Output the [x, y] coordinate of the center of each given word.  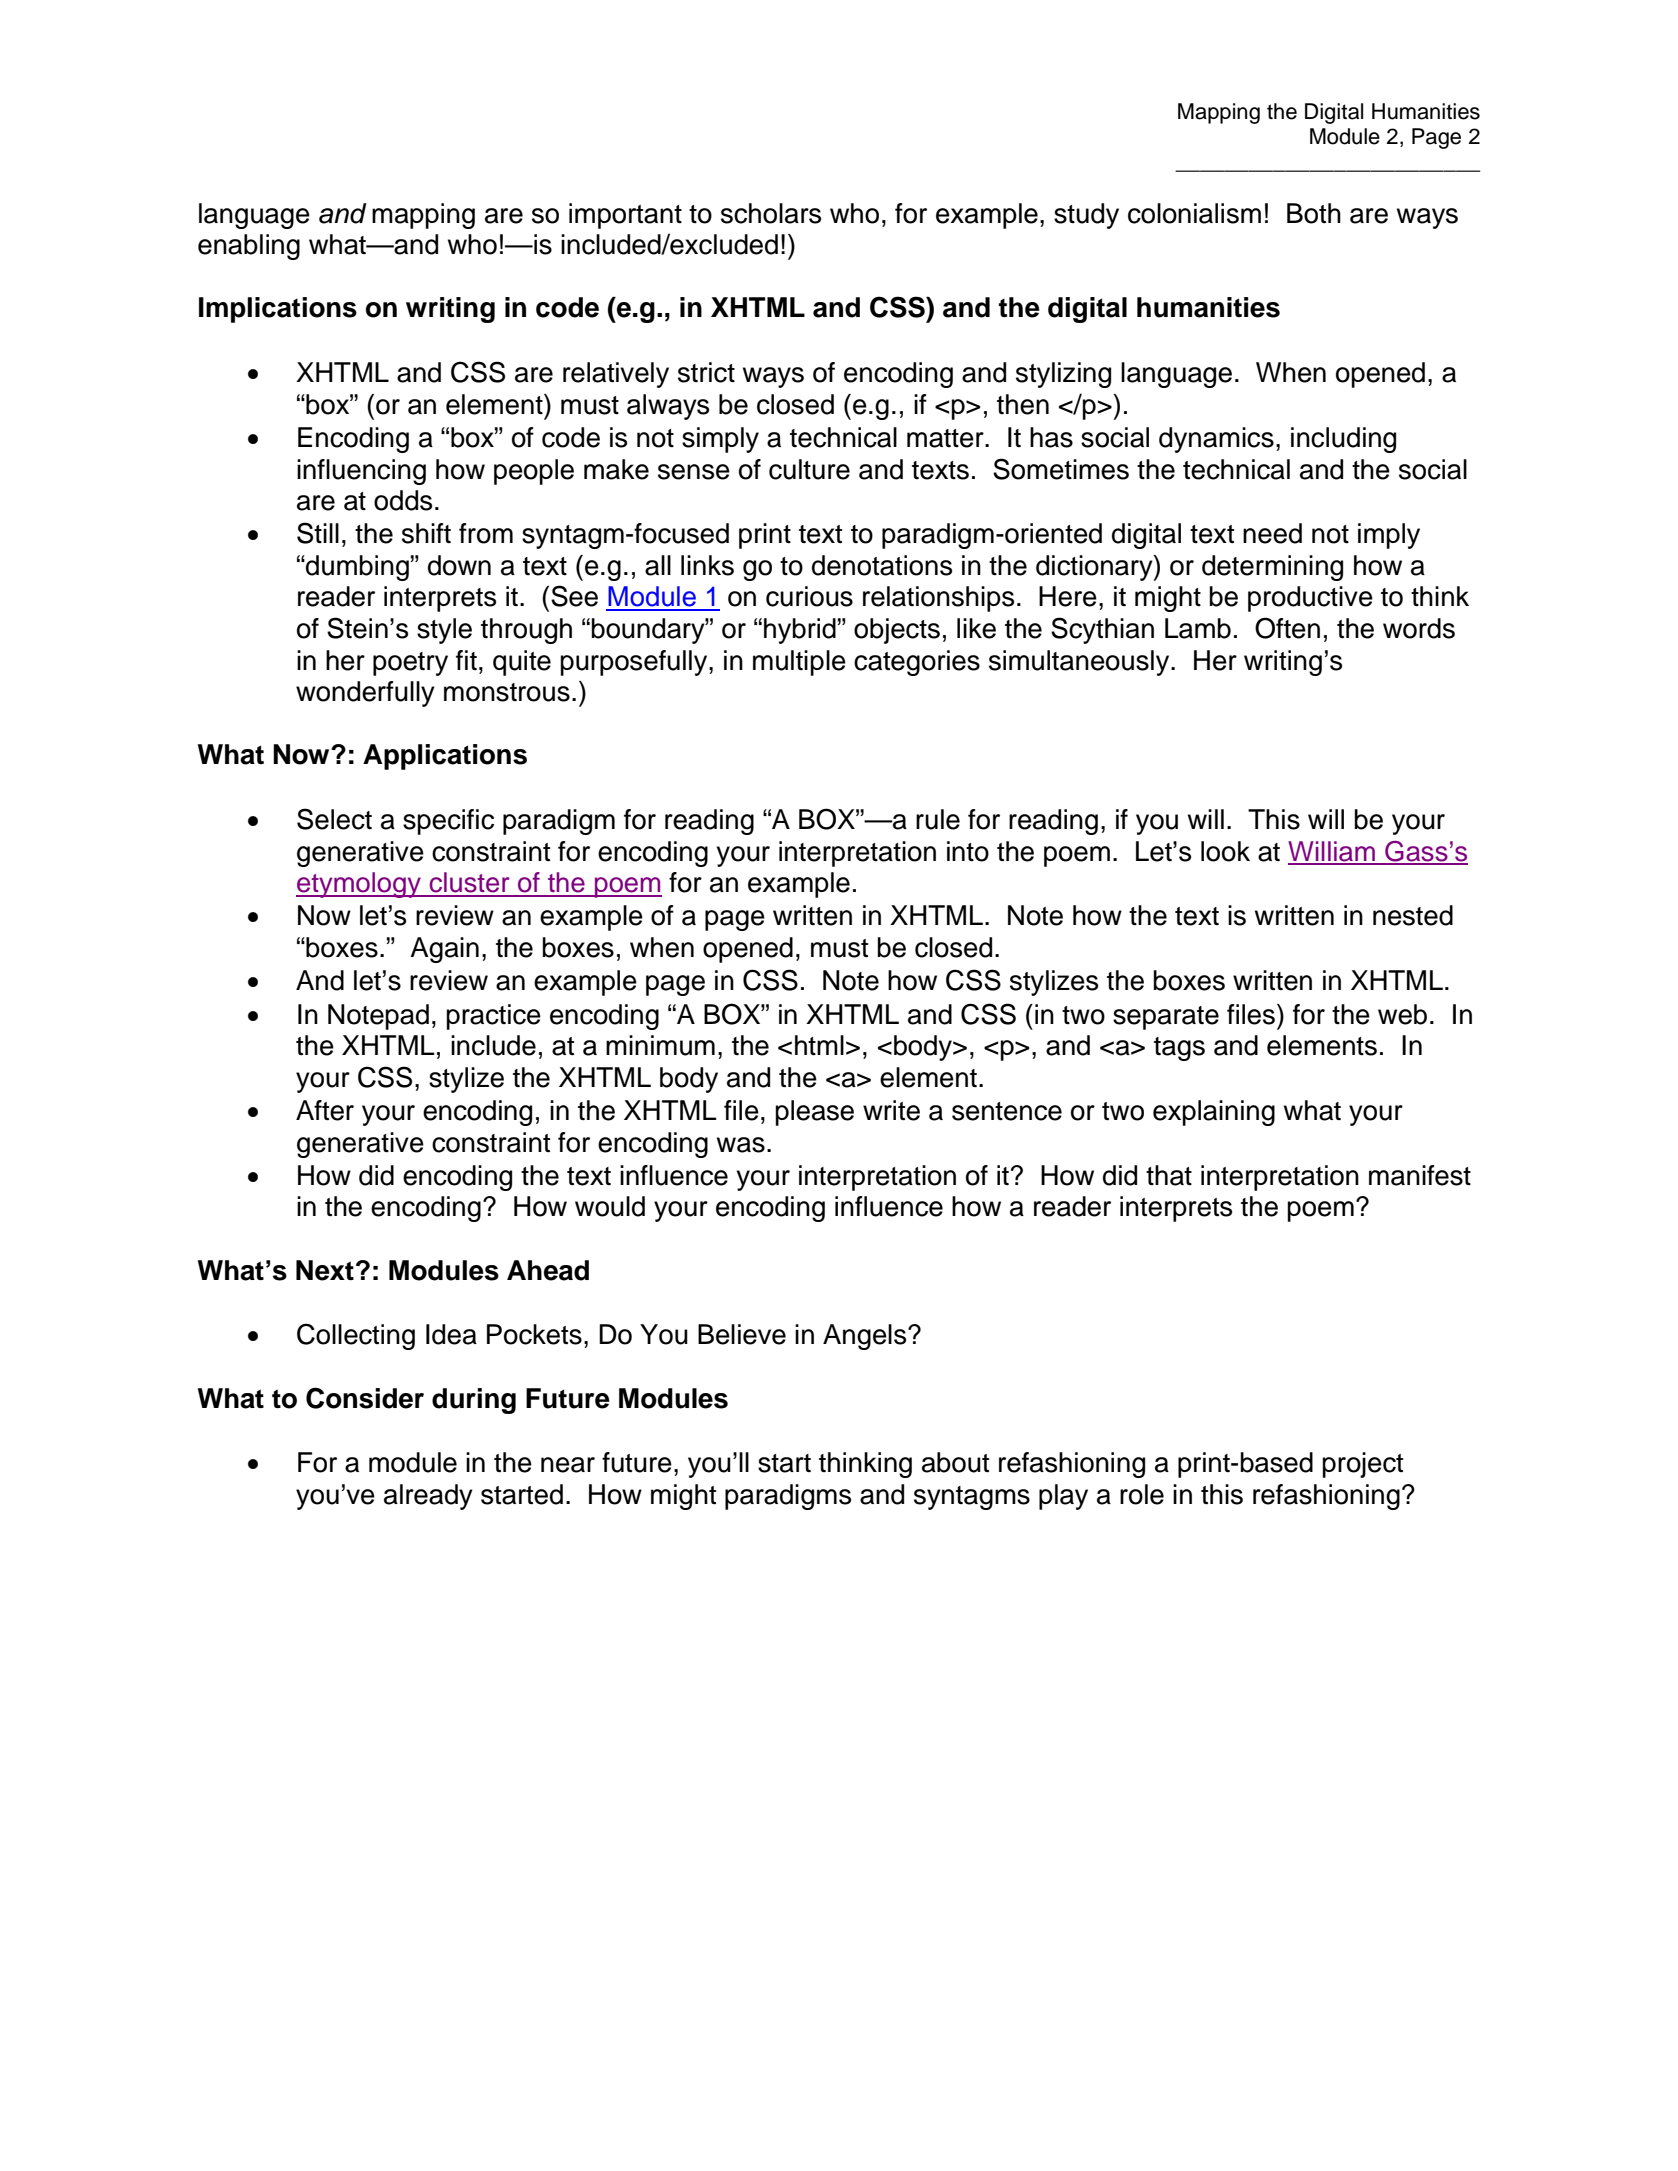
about [955, 1462]
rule [938, 819]
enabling [249, 247]
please [814, 1113]
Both [1314, 213]
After [325, 1110]
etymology [359, 885]
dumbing [356, 568]
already [428, 1497]
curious [809, 596]
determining [1272, 568]
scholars [771, 213]
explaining [1214, 1113]
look [1225, 851]
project [1362, 1465]
